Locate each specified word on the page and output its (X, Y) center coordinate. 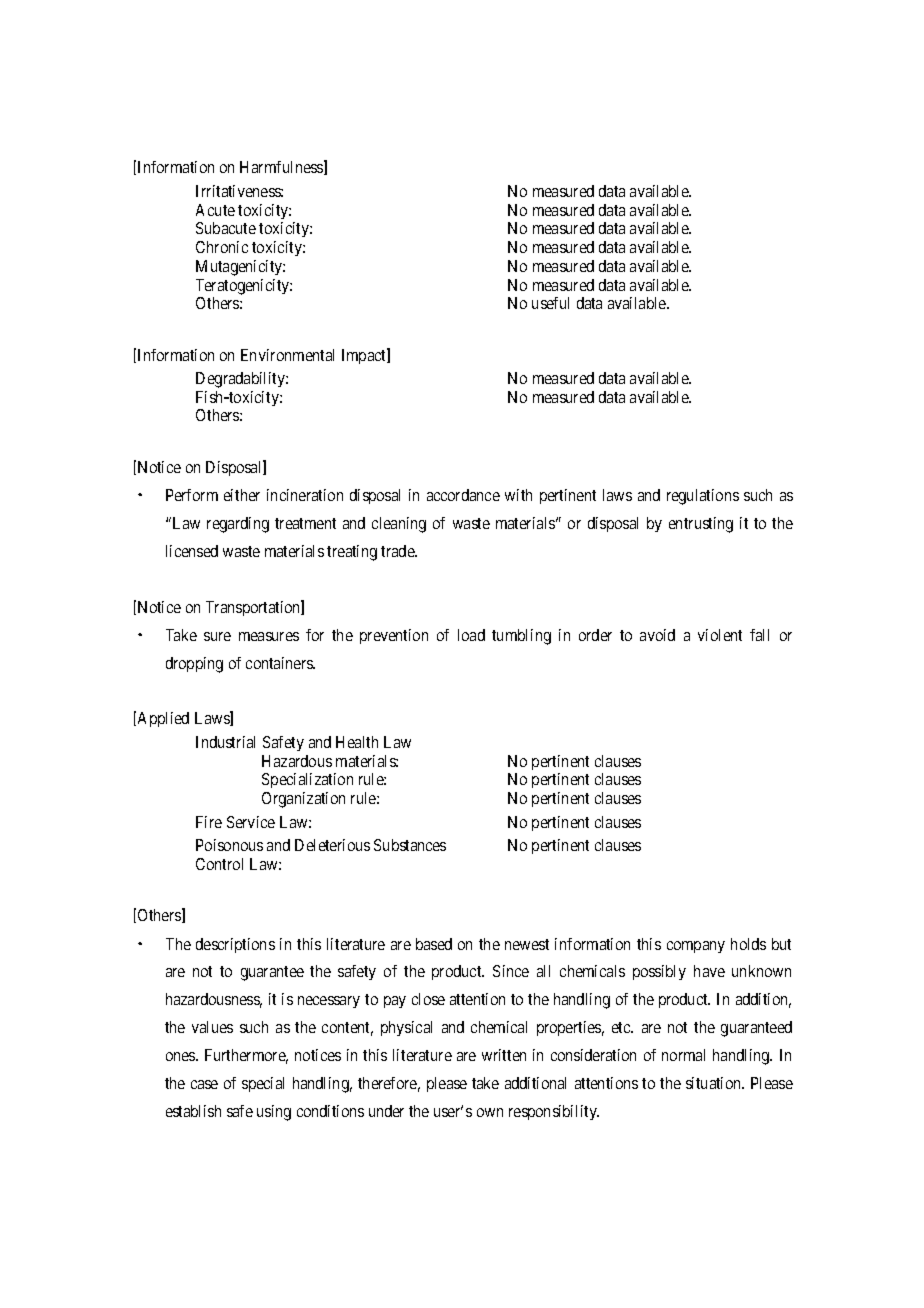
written (504, 1055)
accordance (463, 495)
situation (715, 1083)
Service (251, 822)
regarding (238, 525)
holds (748, 944)
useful (550, 303)
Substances (410, 845)
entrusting (701, 525)
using (274, 1113)
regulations (703, 497)
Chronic (222, 247)
